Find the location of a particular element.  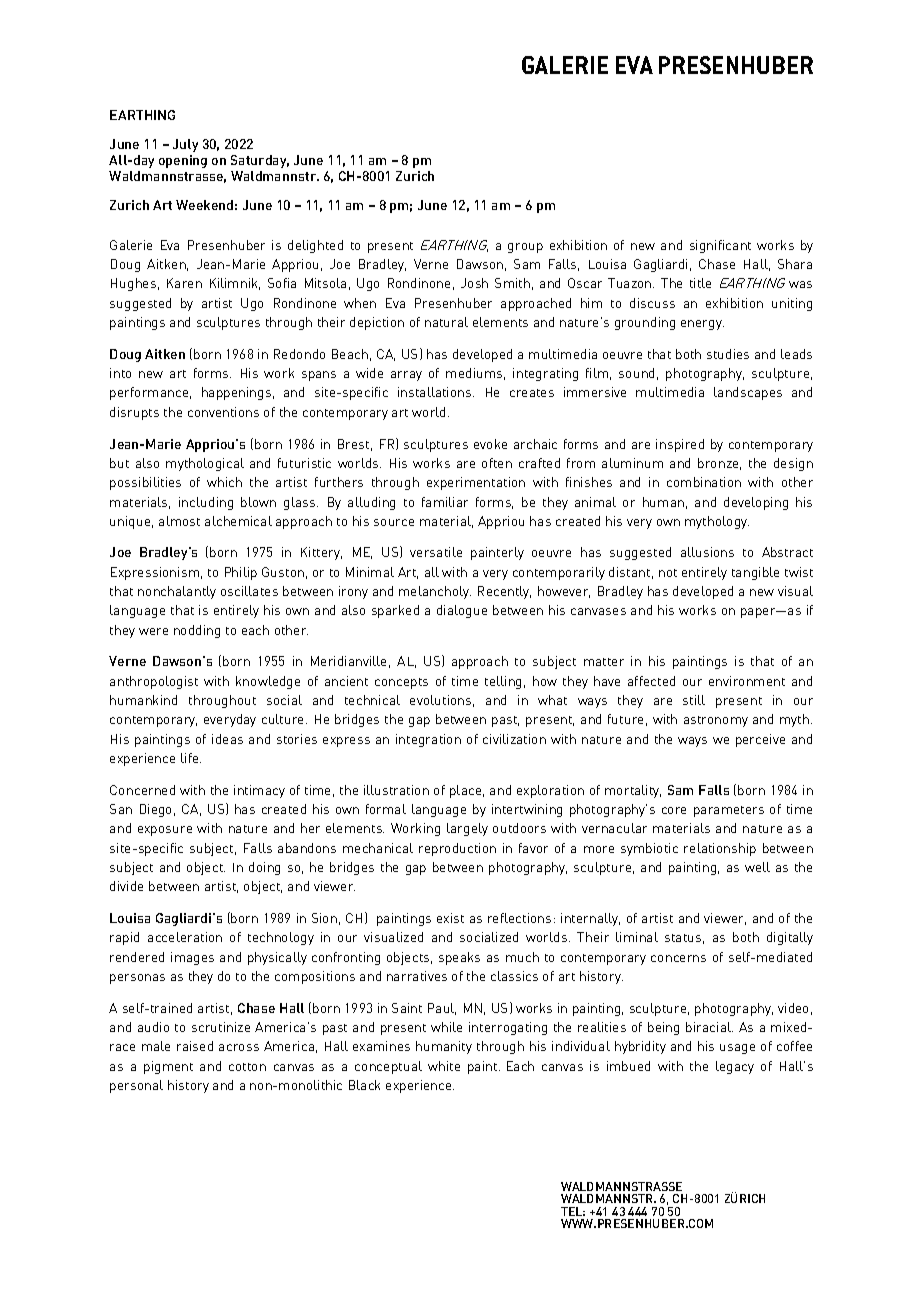

raised is located at coordinates (195, 1046).
